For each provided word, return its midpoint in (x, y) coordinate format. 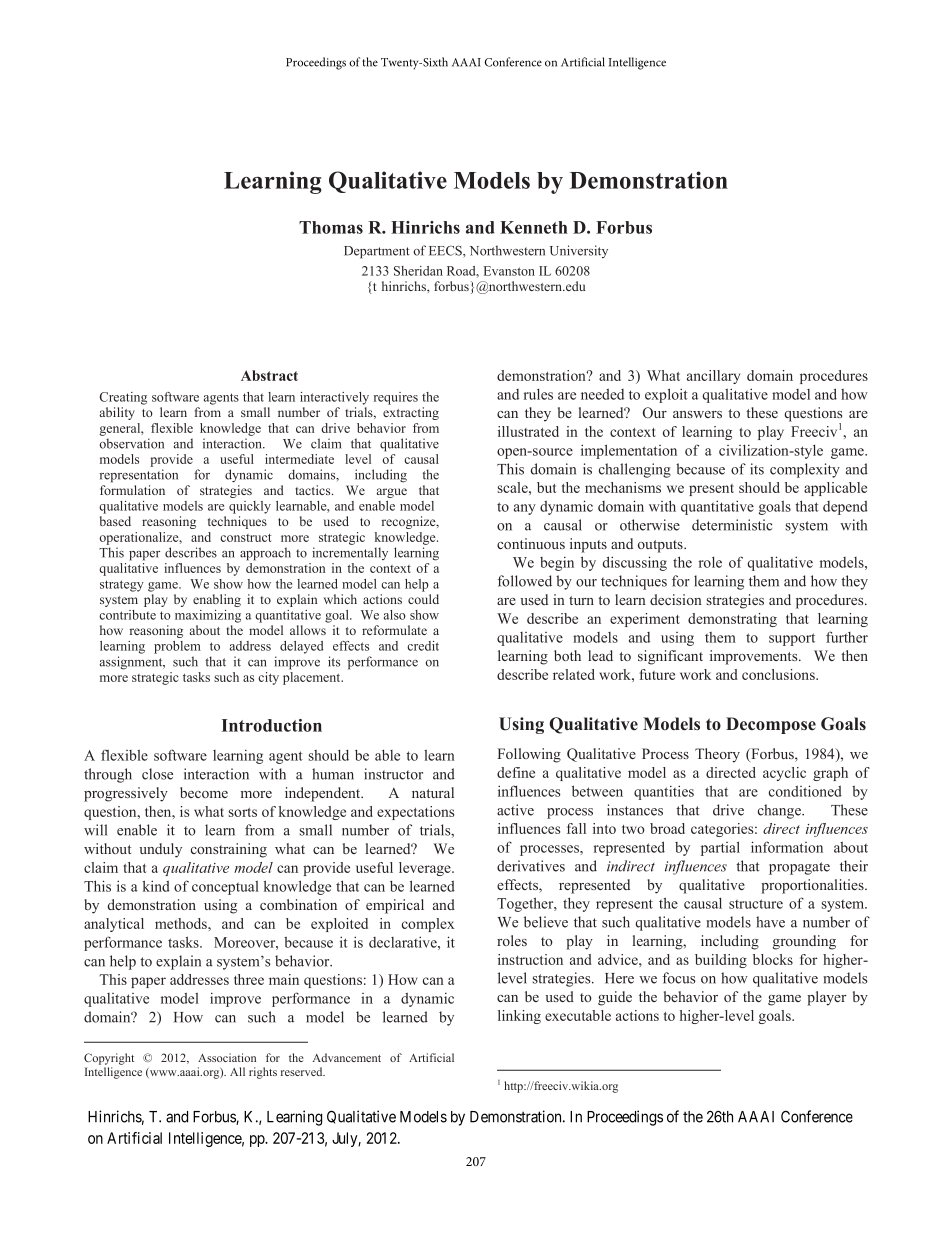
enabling (217, 600)
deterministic (732, 525)
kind (156, 886)
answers (697, 414)
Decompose (771, 725)
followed (524, 581)
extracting (411, 413)
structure (756, 904)
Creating (123, 398)
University (579, 251)
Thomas (331, 227)
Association (227, 1057)
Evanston (509, 271)
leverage (426, 869)
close (157, 774)
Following (529, 755)
